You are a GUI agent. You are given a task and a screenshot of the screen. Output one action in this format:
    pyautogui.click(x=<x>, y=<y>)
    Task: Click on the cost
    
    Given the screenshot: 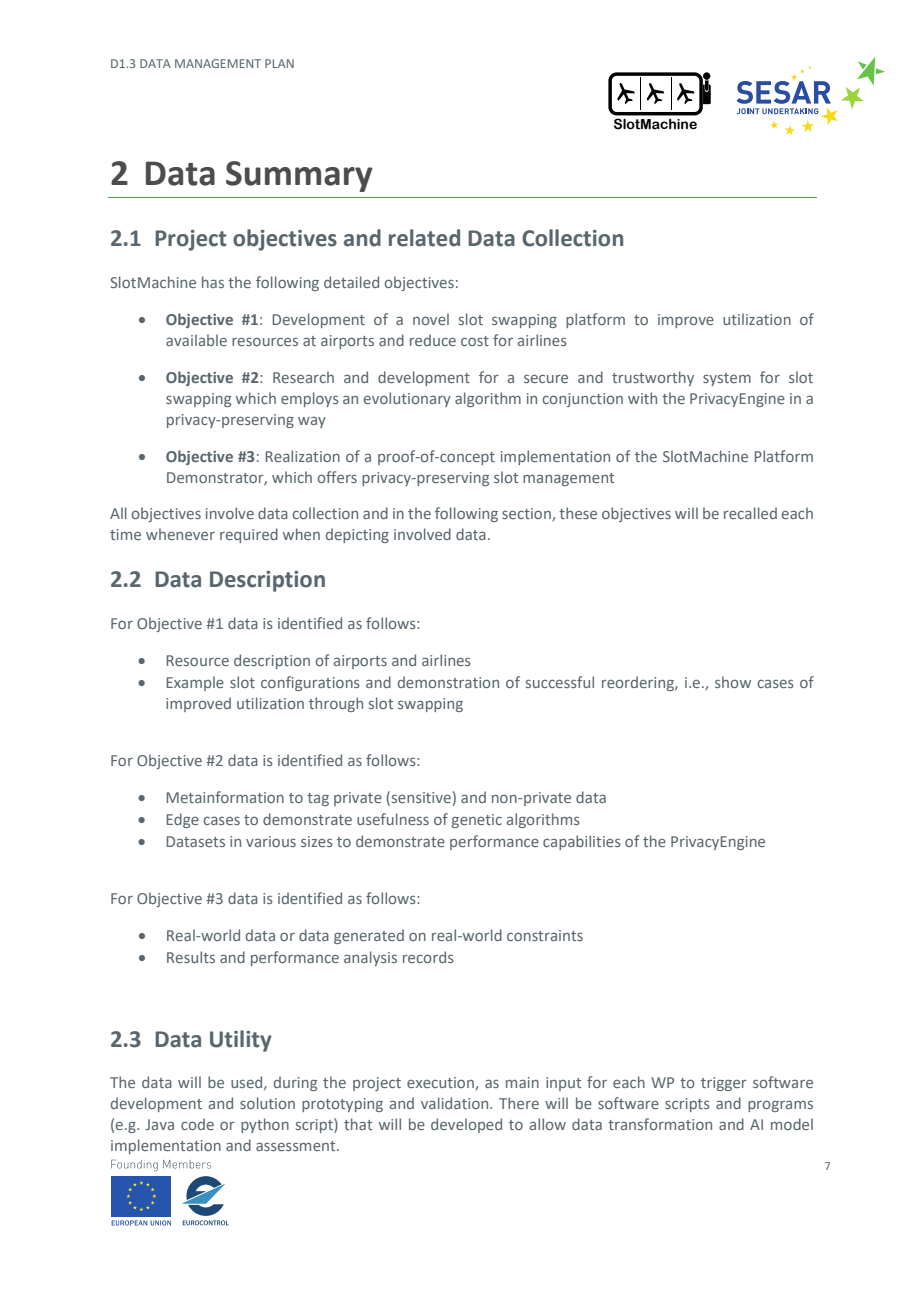 What is the action you would take?
    pyautogui.click(x=475, y=341)
